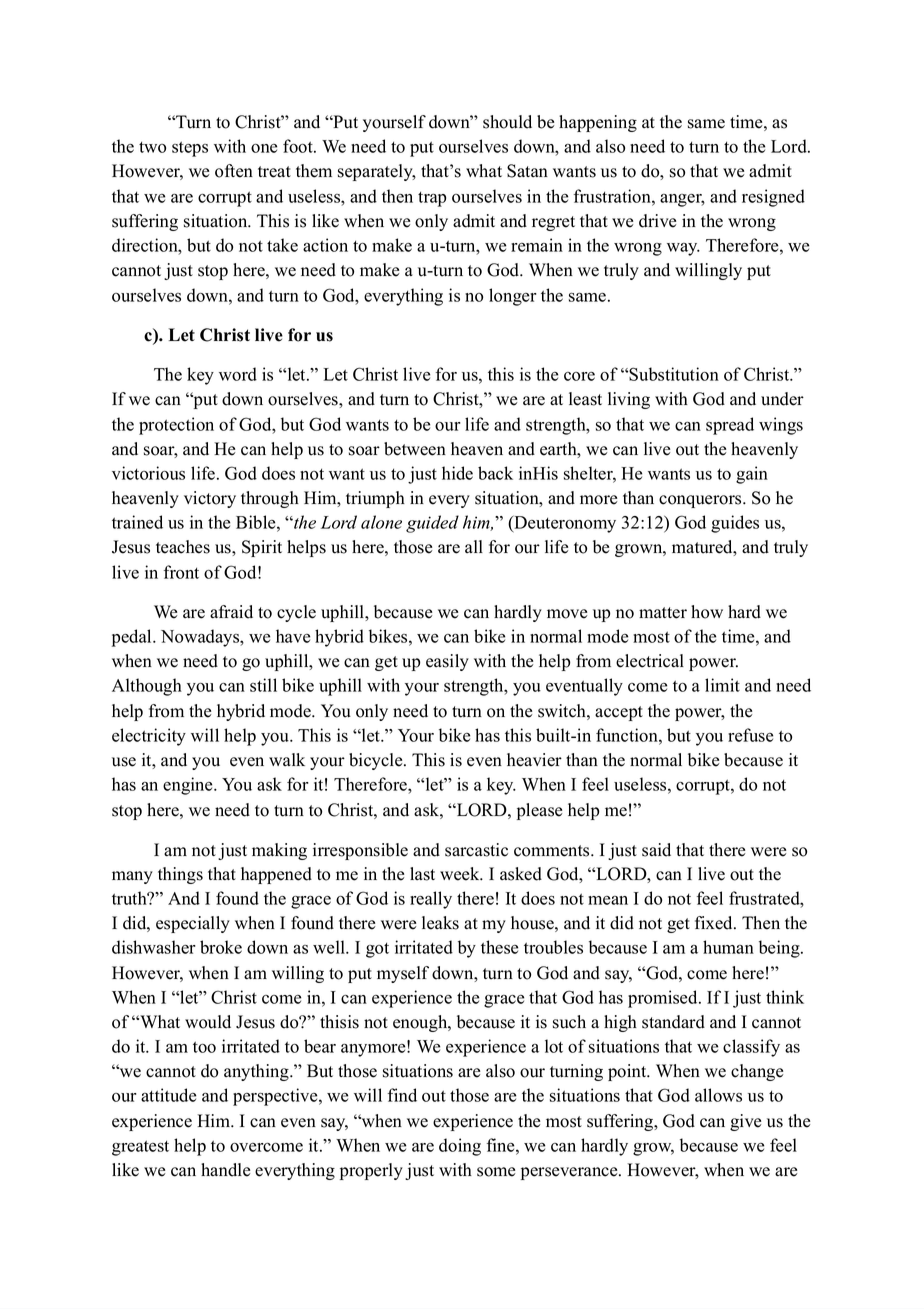  I want to click on allows, so click(718, 1095).
